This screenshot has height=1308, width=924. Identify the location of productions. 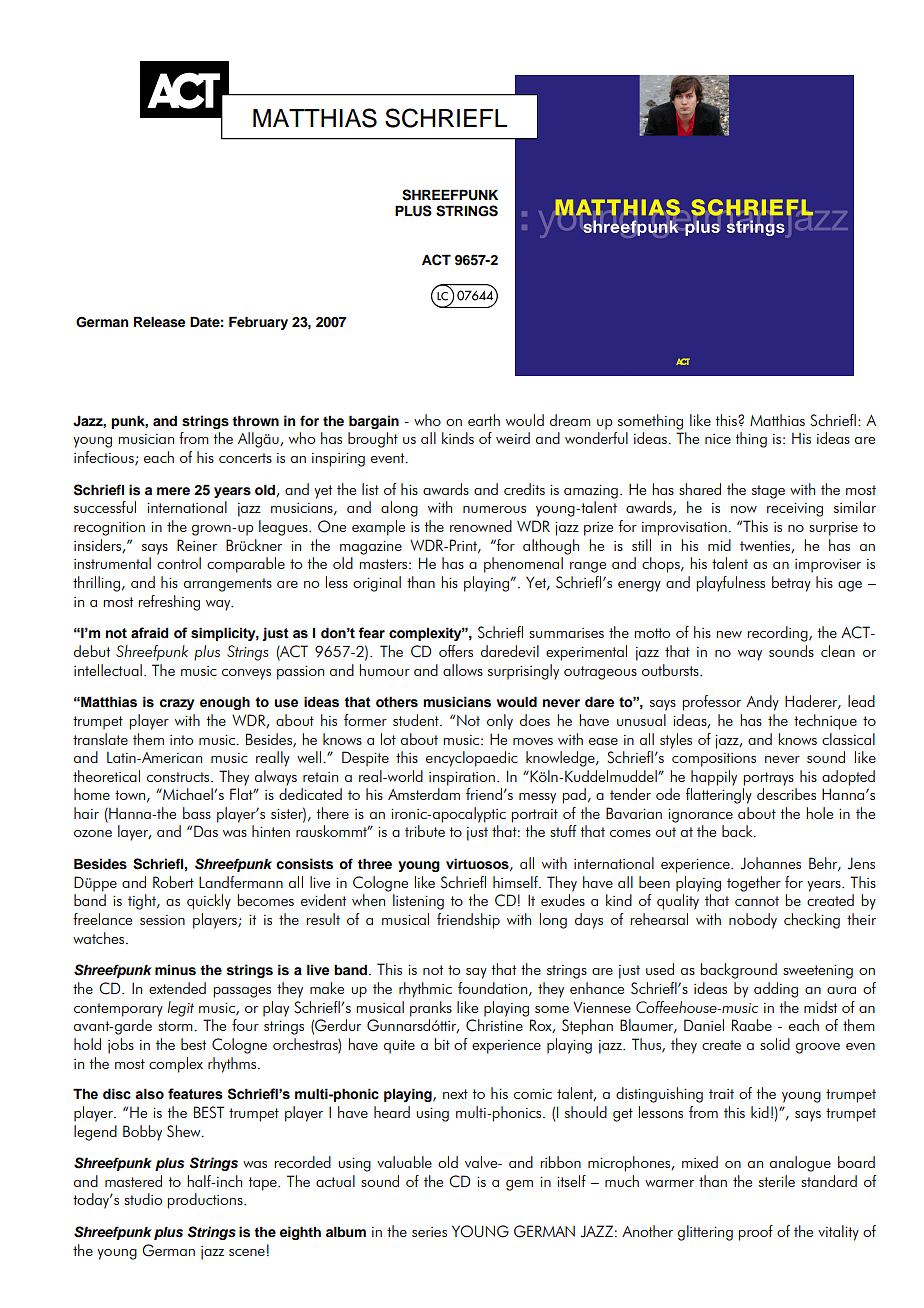
(206, 1201).
